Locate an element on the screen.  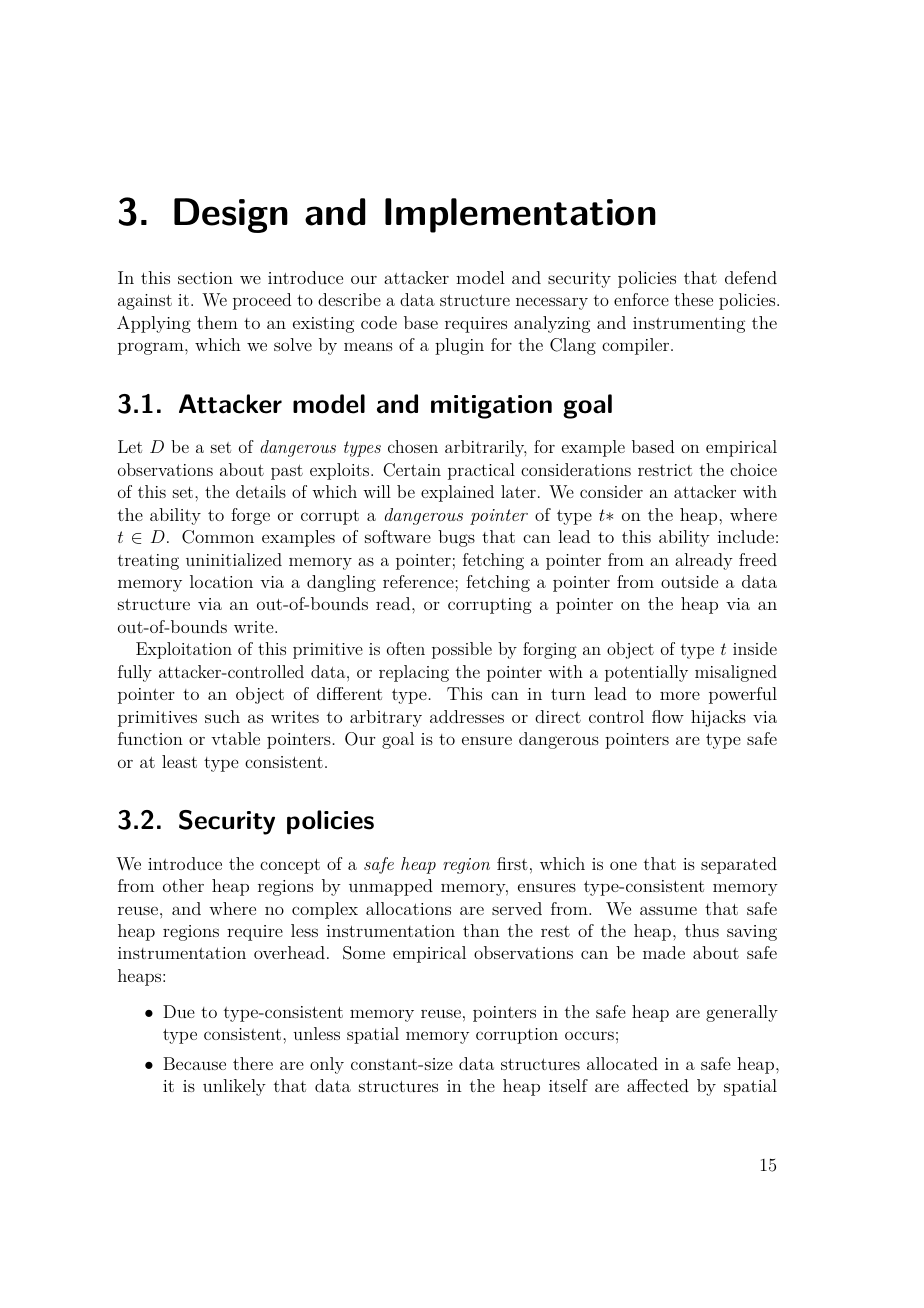
Implementation is located at coordinates (520, 215).
